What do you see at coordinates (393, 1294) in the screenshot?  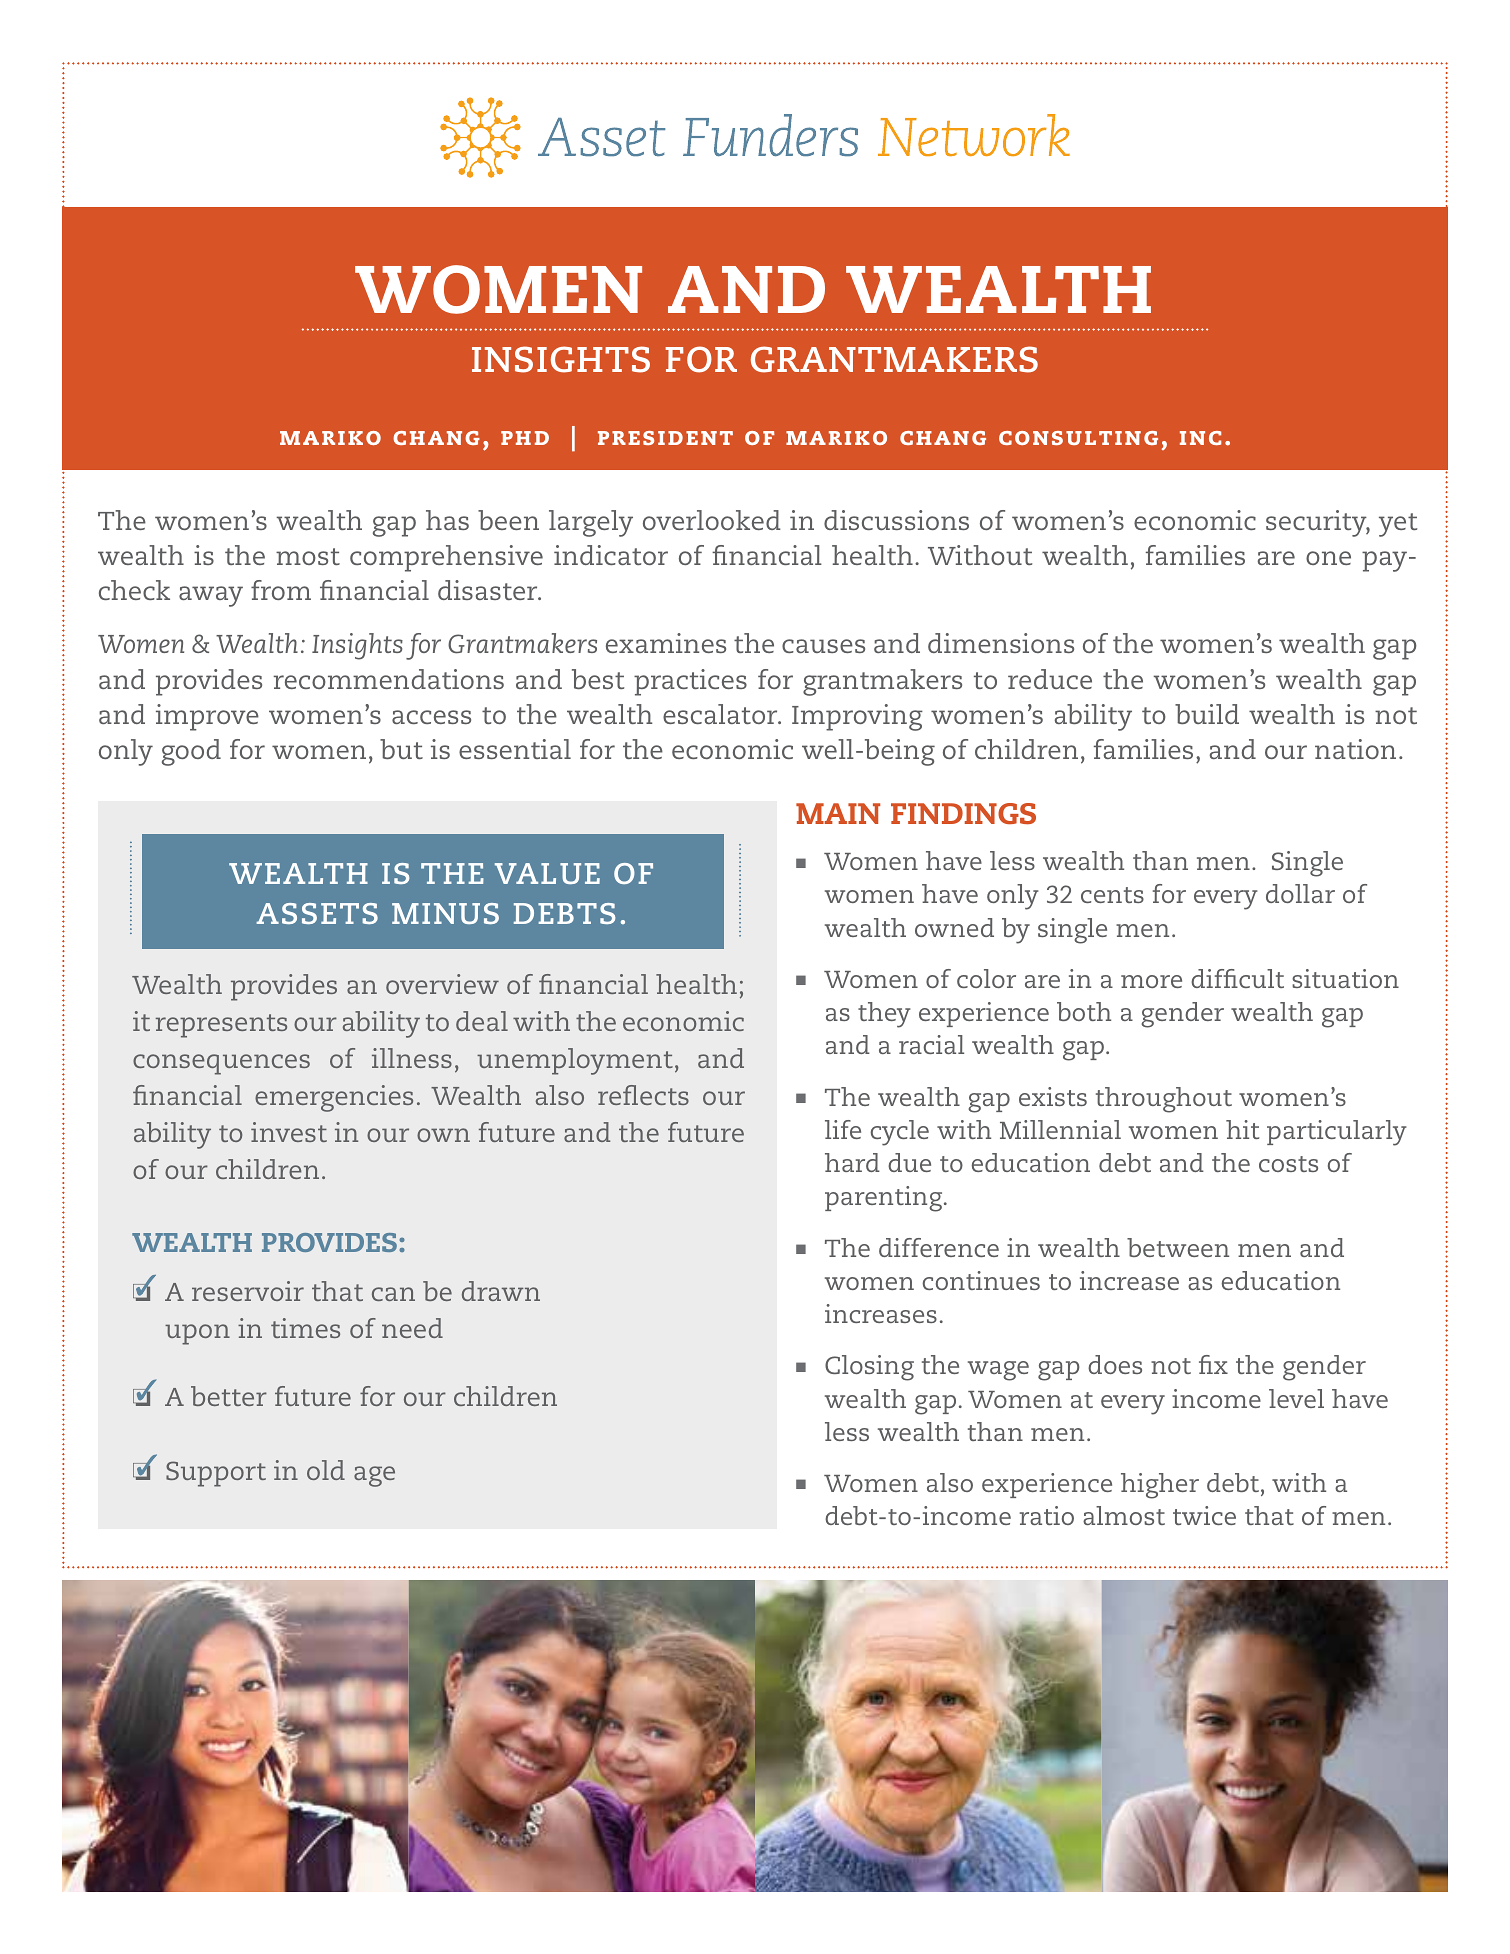 I see `can` at bounding box center [393, 1294].
